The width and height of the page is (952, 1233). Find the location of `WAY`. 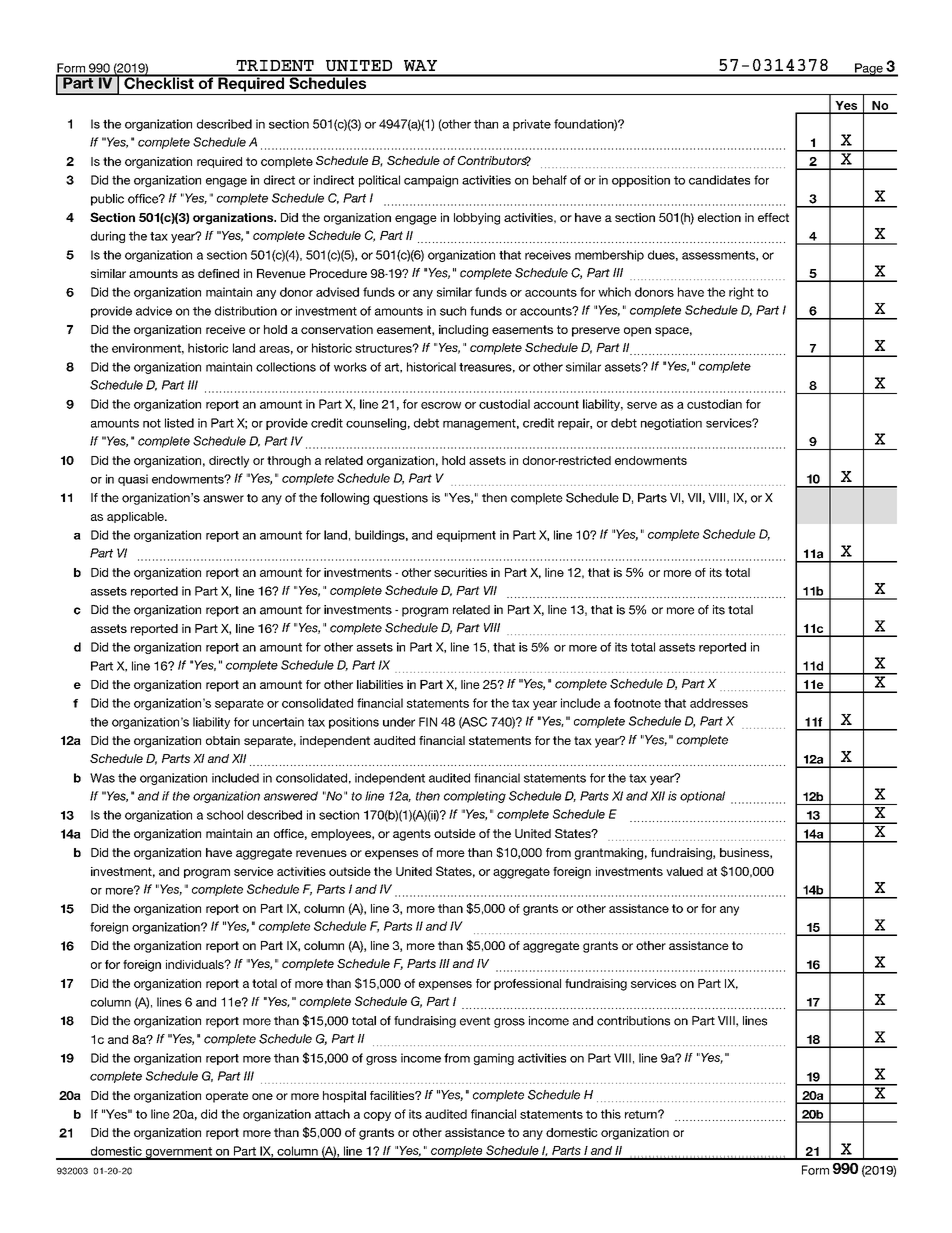

WAY is located at coordinates (420, 65).
